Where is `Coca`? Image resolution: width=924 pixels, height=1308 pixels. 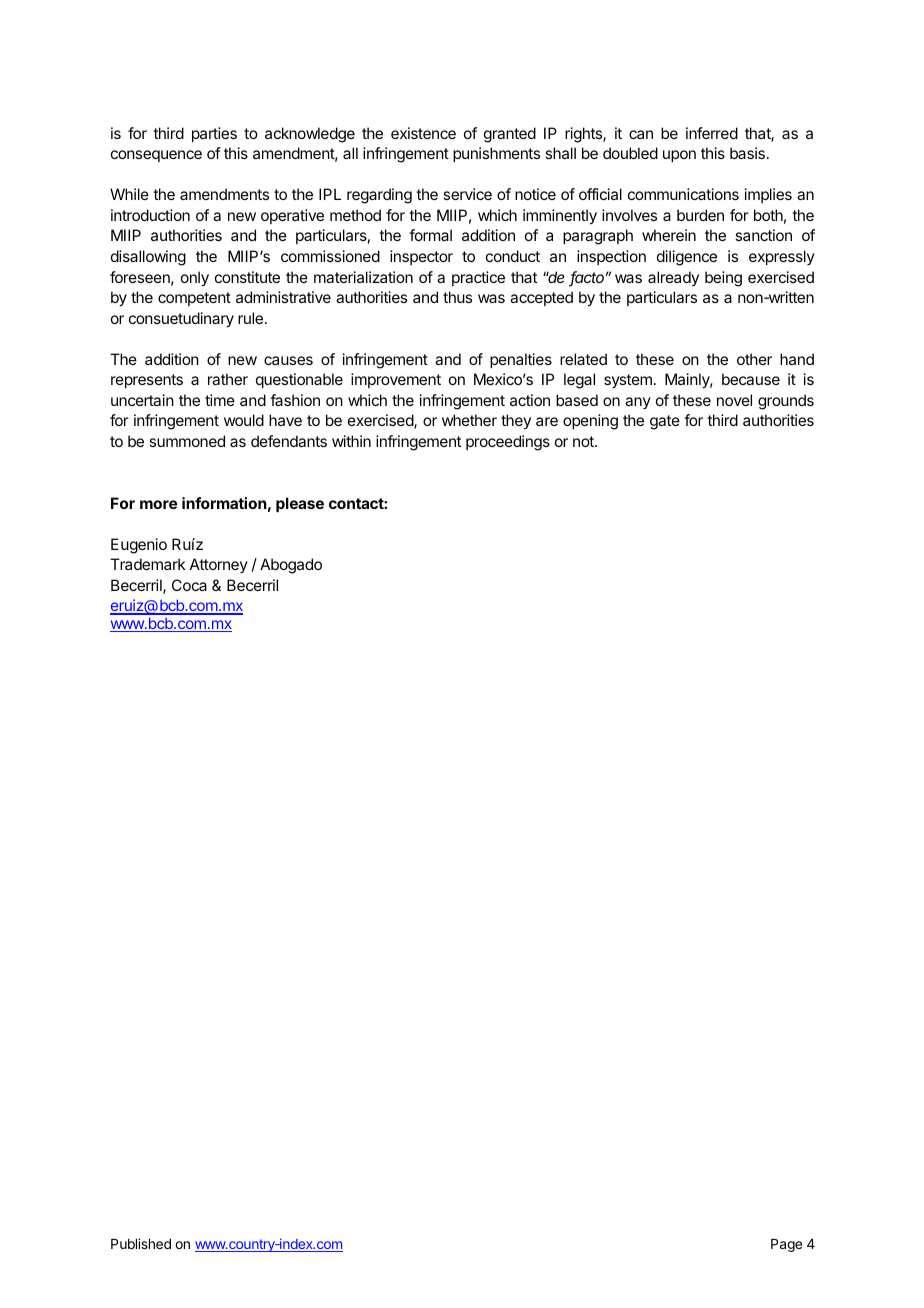 Coca is located at coordinates (189, 585).
